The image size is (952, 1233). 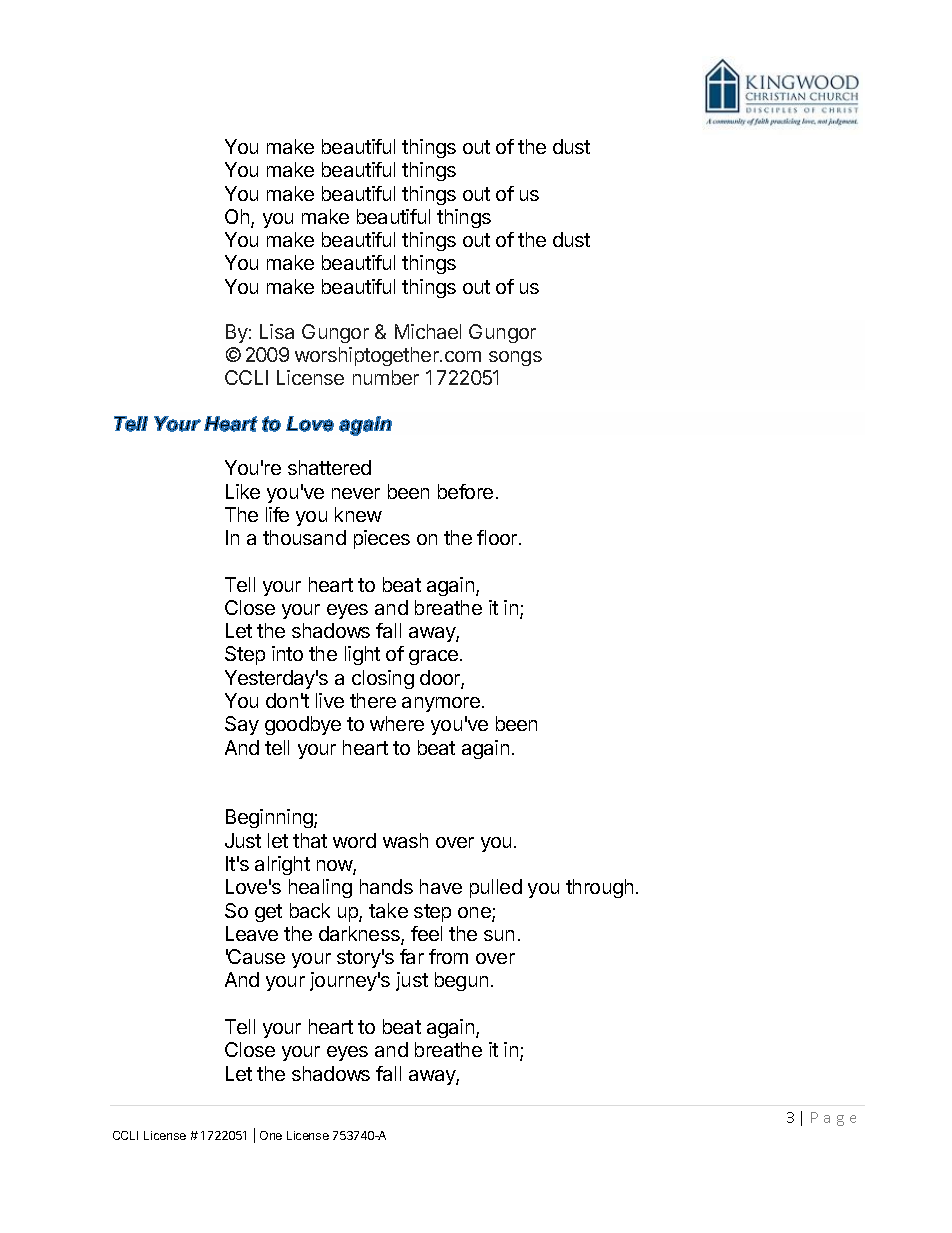 What do you see at coordinates (441, 704) in the page?
I see `anymore` at bounding box center [441, 704].
